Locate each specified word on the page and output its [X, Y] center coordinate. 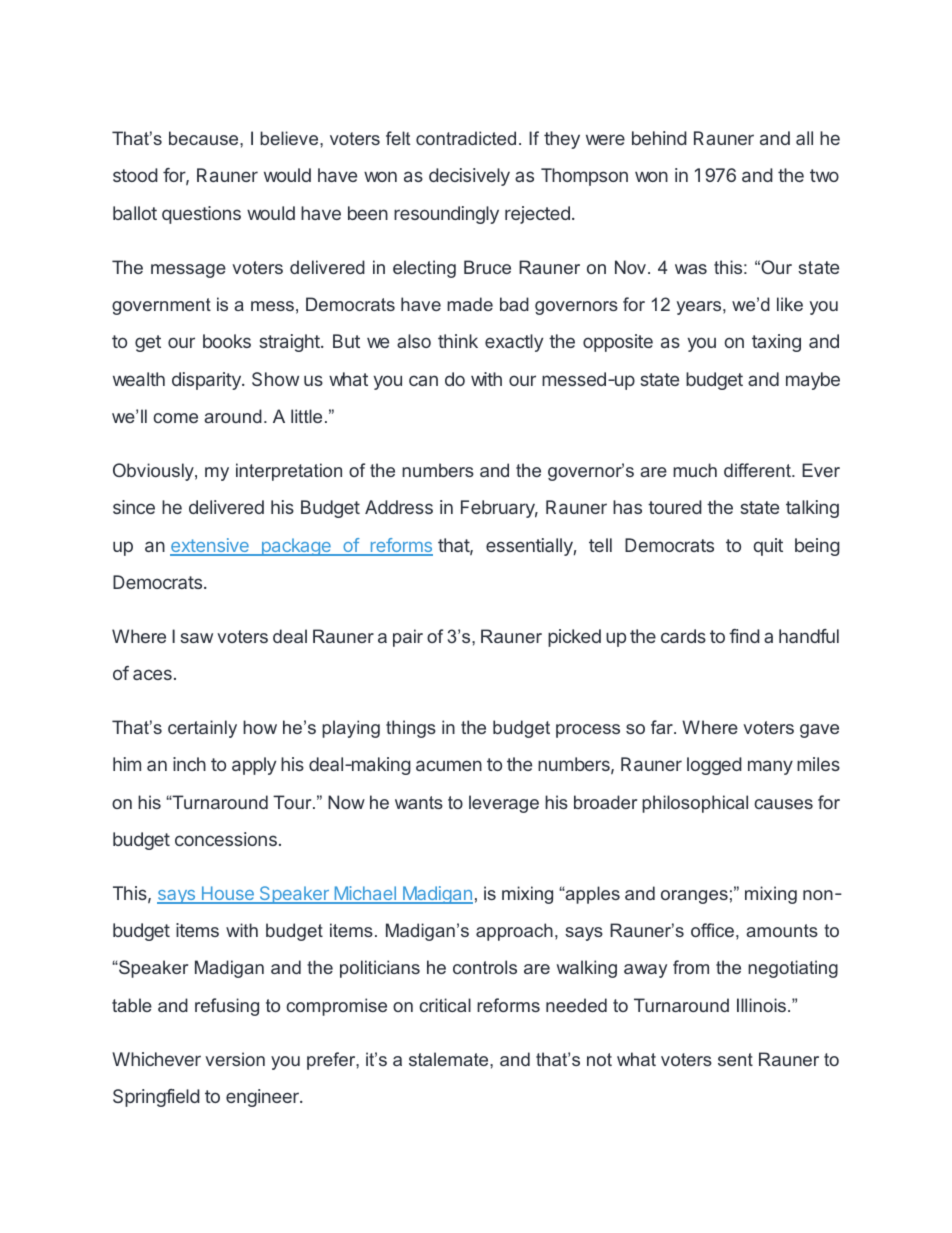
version [235, 1059]
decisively [469, 177]
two [824, 175]
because [205, 138]
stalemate [450, 1059]
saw [196, 638]
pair [408, 638]
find [744, 636]
